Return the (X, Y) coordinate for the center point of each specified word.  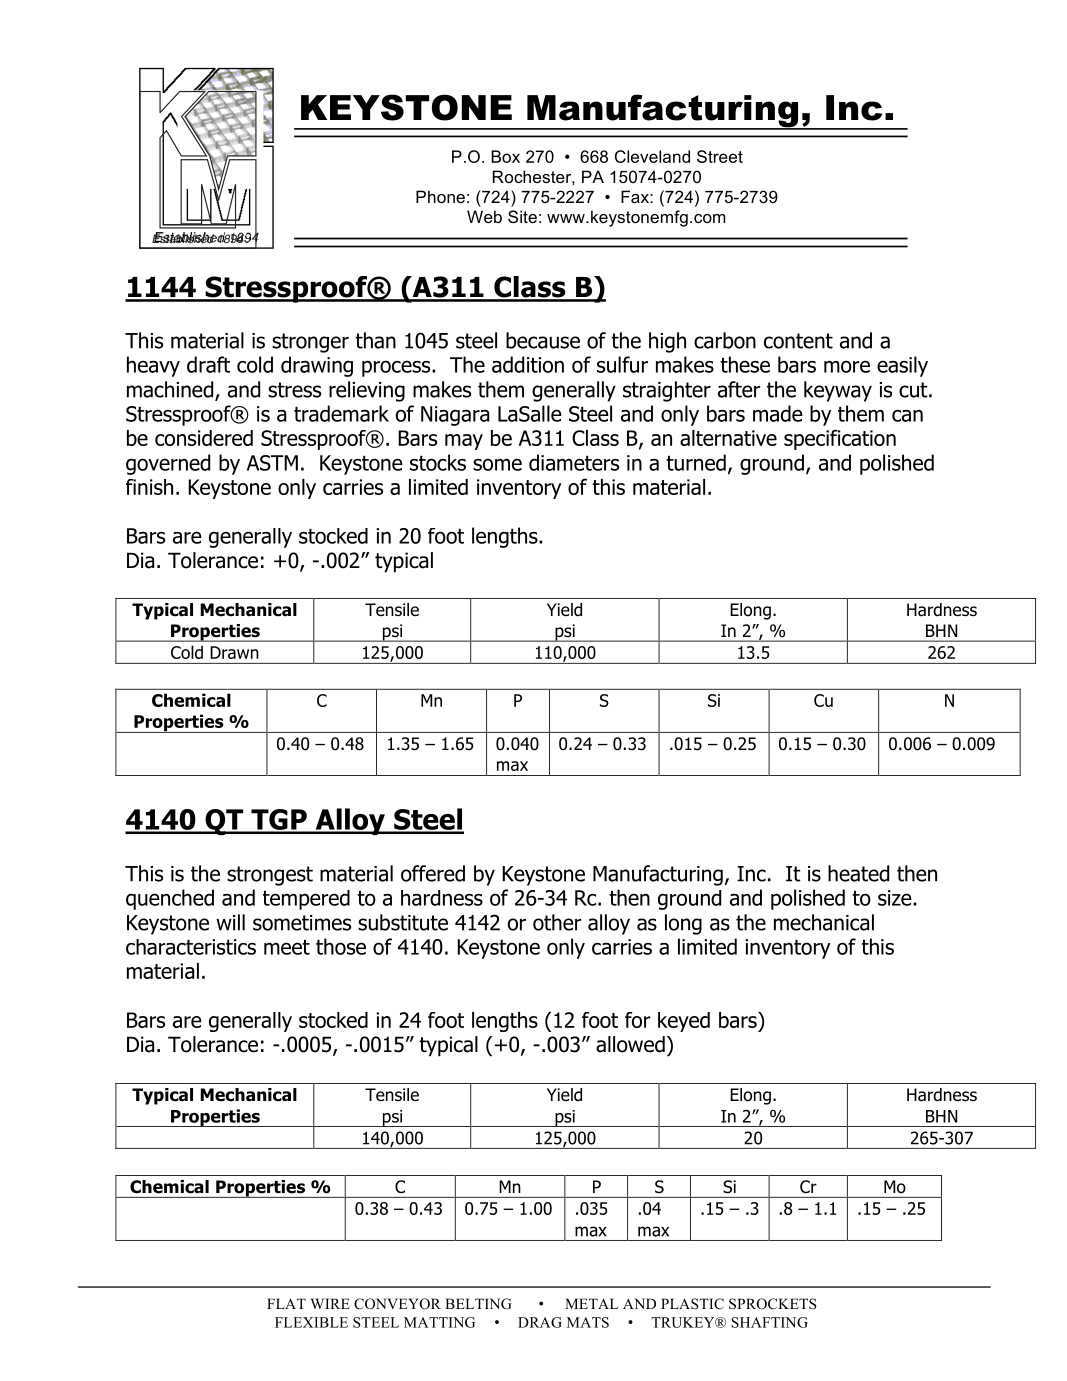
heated (858, 873)
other (557, 922)
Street (720, 156)
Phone (440, 196)
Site (522, 216)
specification (840, 439)
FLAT (286, 1303)
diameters (574, 462)
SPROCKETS (773, 1304)
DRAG (540, 1322)
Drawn (234, 652)
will (230, 922)
